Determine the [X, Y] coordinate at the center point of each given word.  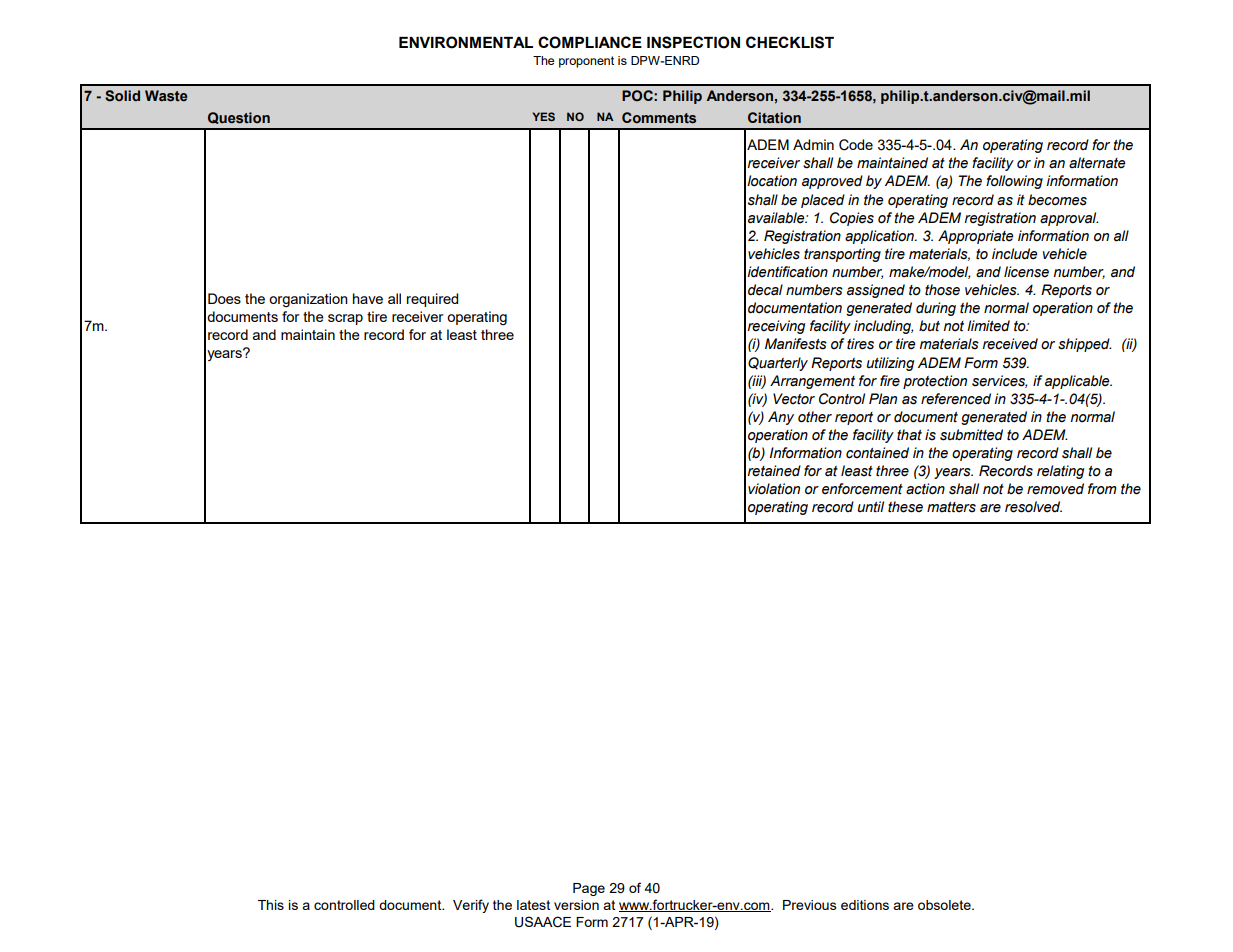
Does [224, 298]
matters [951, 507]
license [1026, 272]
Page [589, 889]
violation [774, 489]
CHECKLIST [790, 42]
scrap [345, 319]
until [871, 507]
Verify [471, 906]
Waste [166, 96]
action [925, 489]
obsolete [945, 905]
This [271, 905]
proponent [586, 62]
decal [765, 290]
